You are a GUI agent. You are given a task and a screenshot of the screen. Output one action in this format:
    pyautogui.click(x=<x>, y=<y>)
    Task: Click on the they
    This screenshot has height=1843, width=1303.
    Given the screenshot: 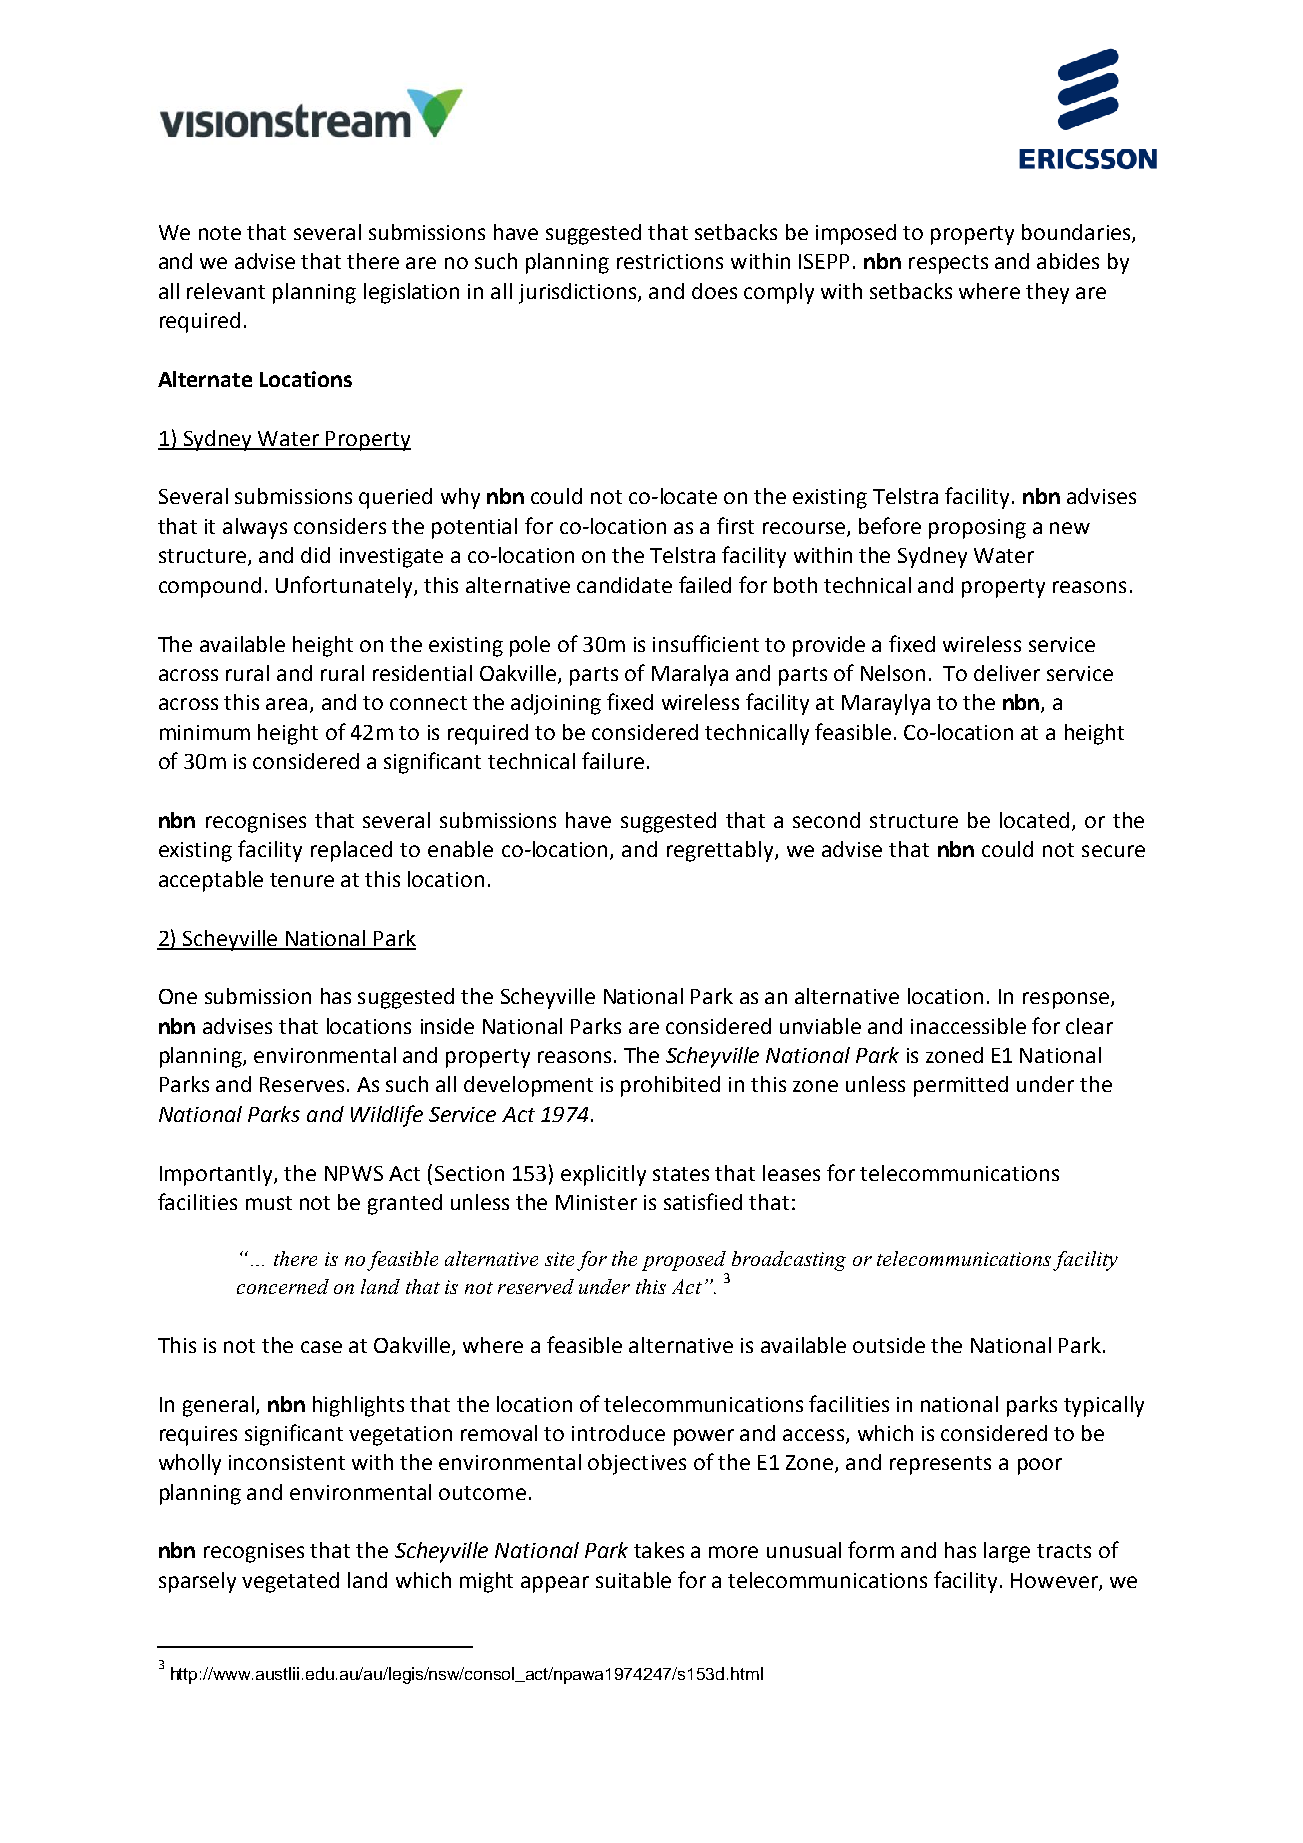 What is the action you would take?
    pyautogui.click(x=1047, y=293)
